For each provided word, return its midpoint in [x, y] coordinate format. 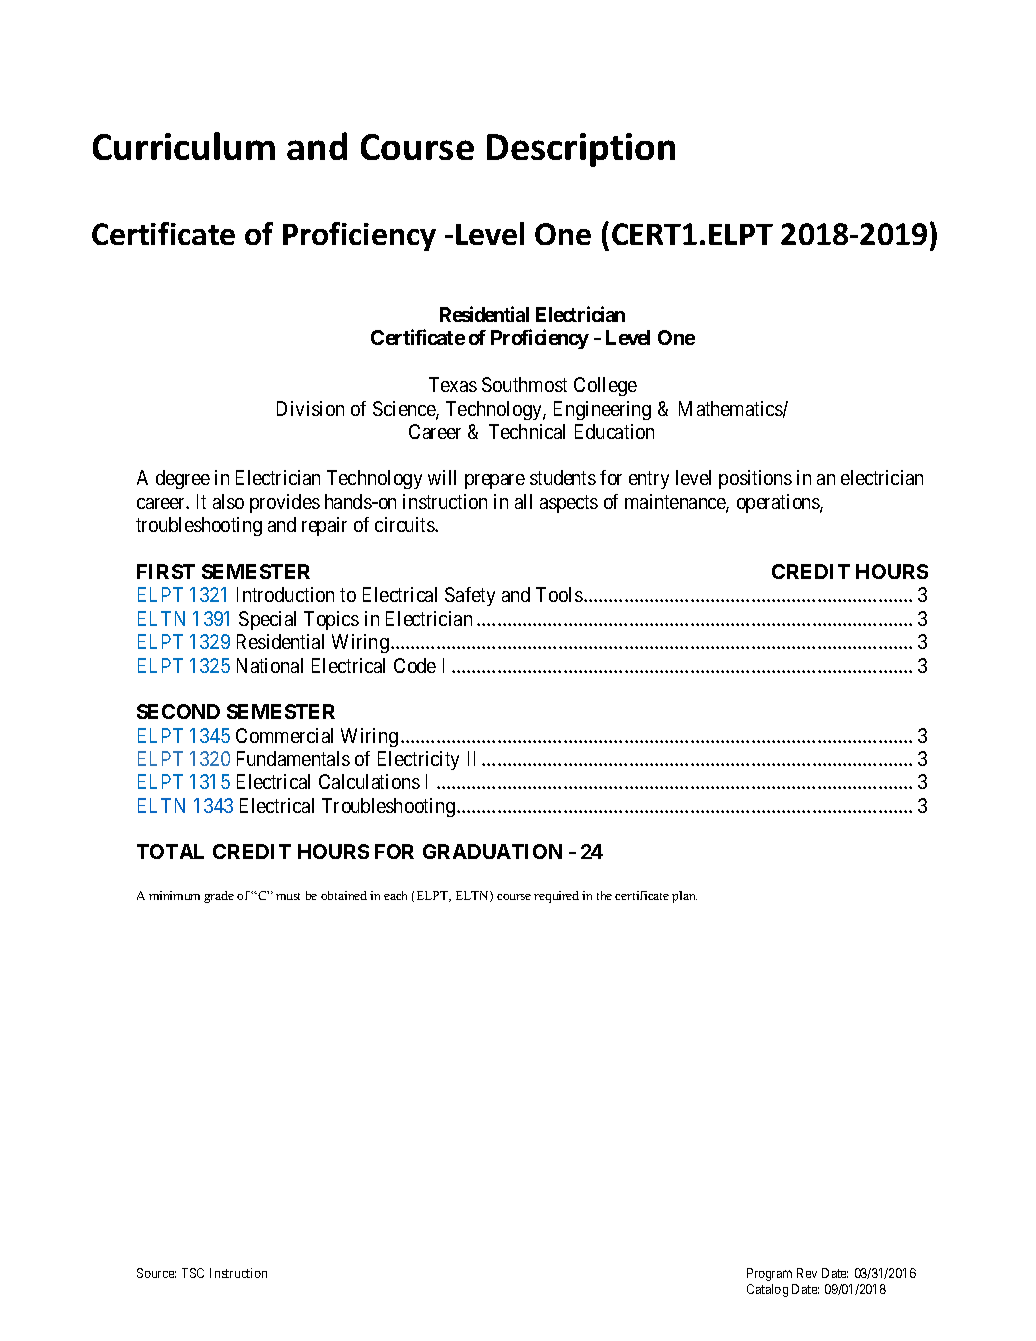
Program [769, 1274]
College [605, 386]
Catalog [767, 1290]
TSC [193, 1273]
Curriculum [184, 146]
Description [581, 150]
